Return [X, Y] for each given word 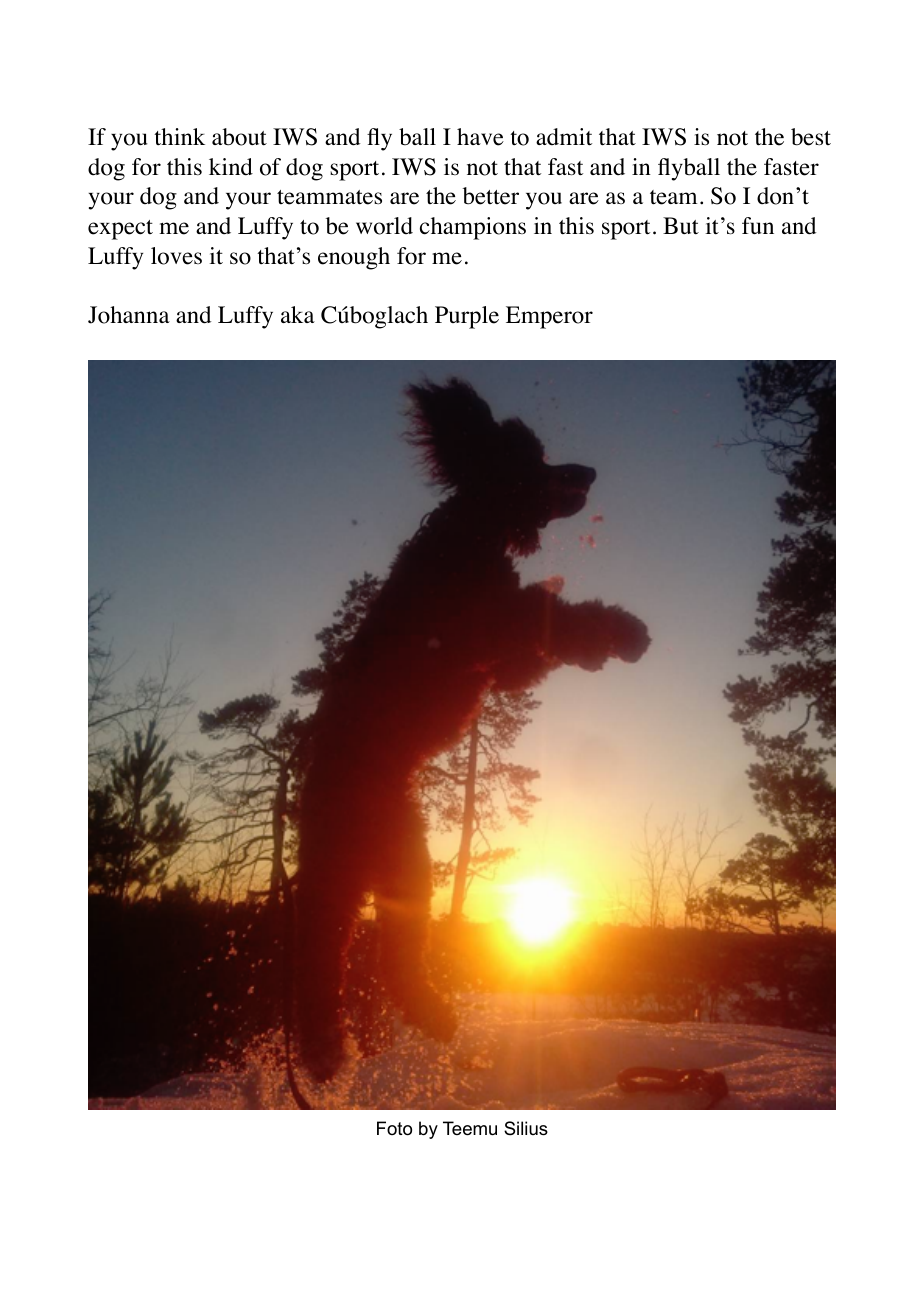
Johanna [129, 315]
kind [231, 167]
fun [758, 226]
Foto [394, 1128]
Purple [467, 317]
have [480, 137]
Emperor [549, 317]
